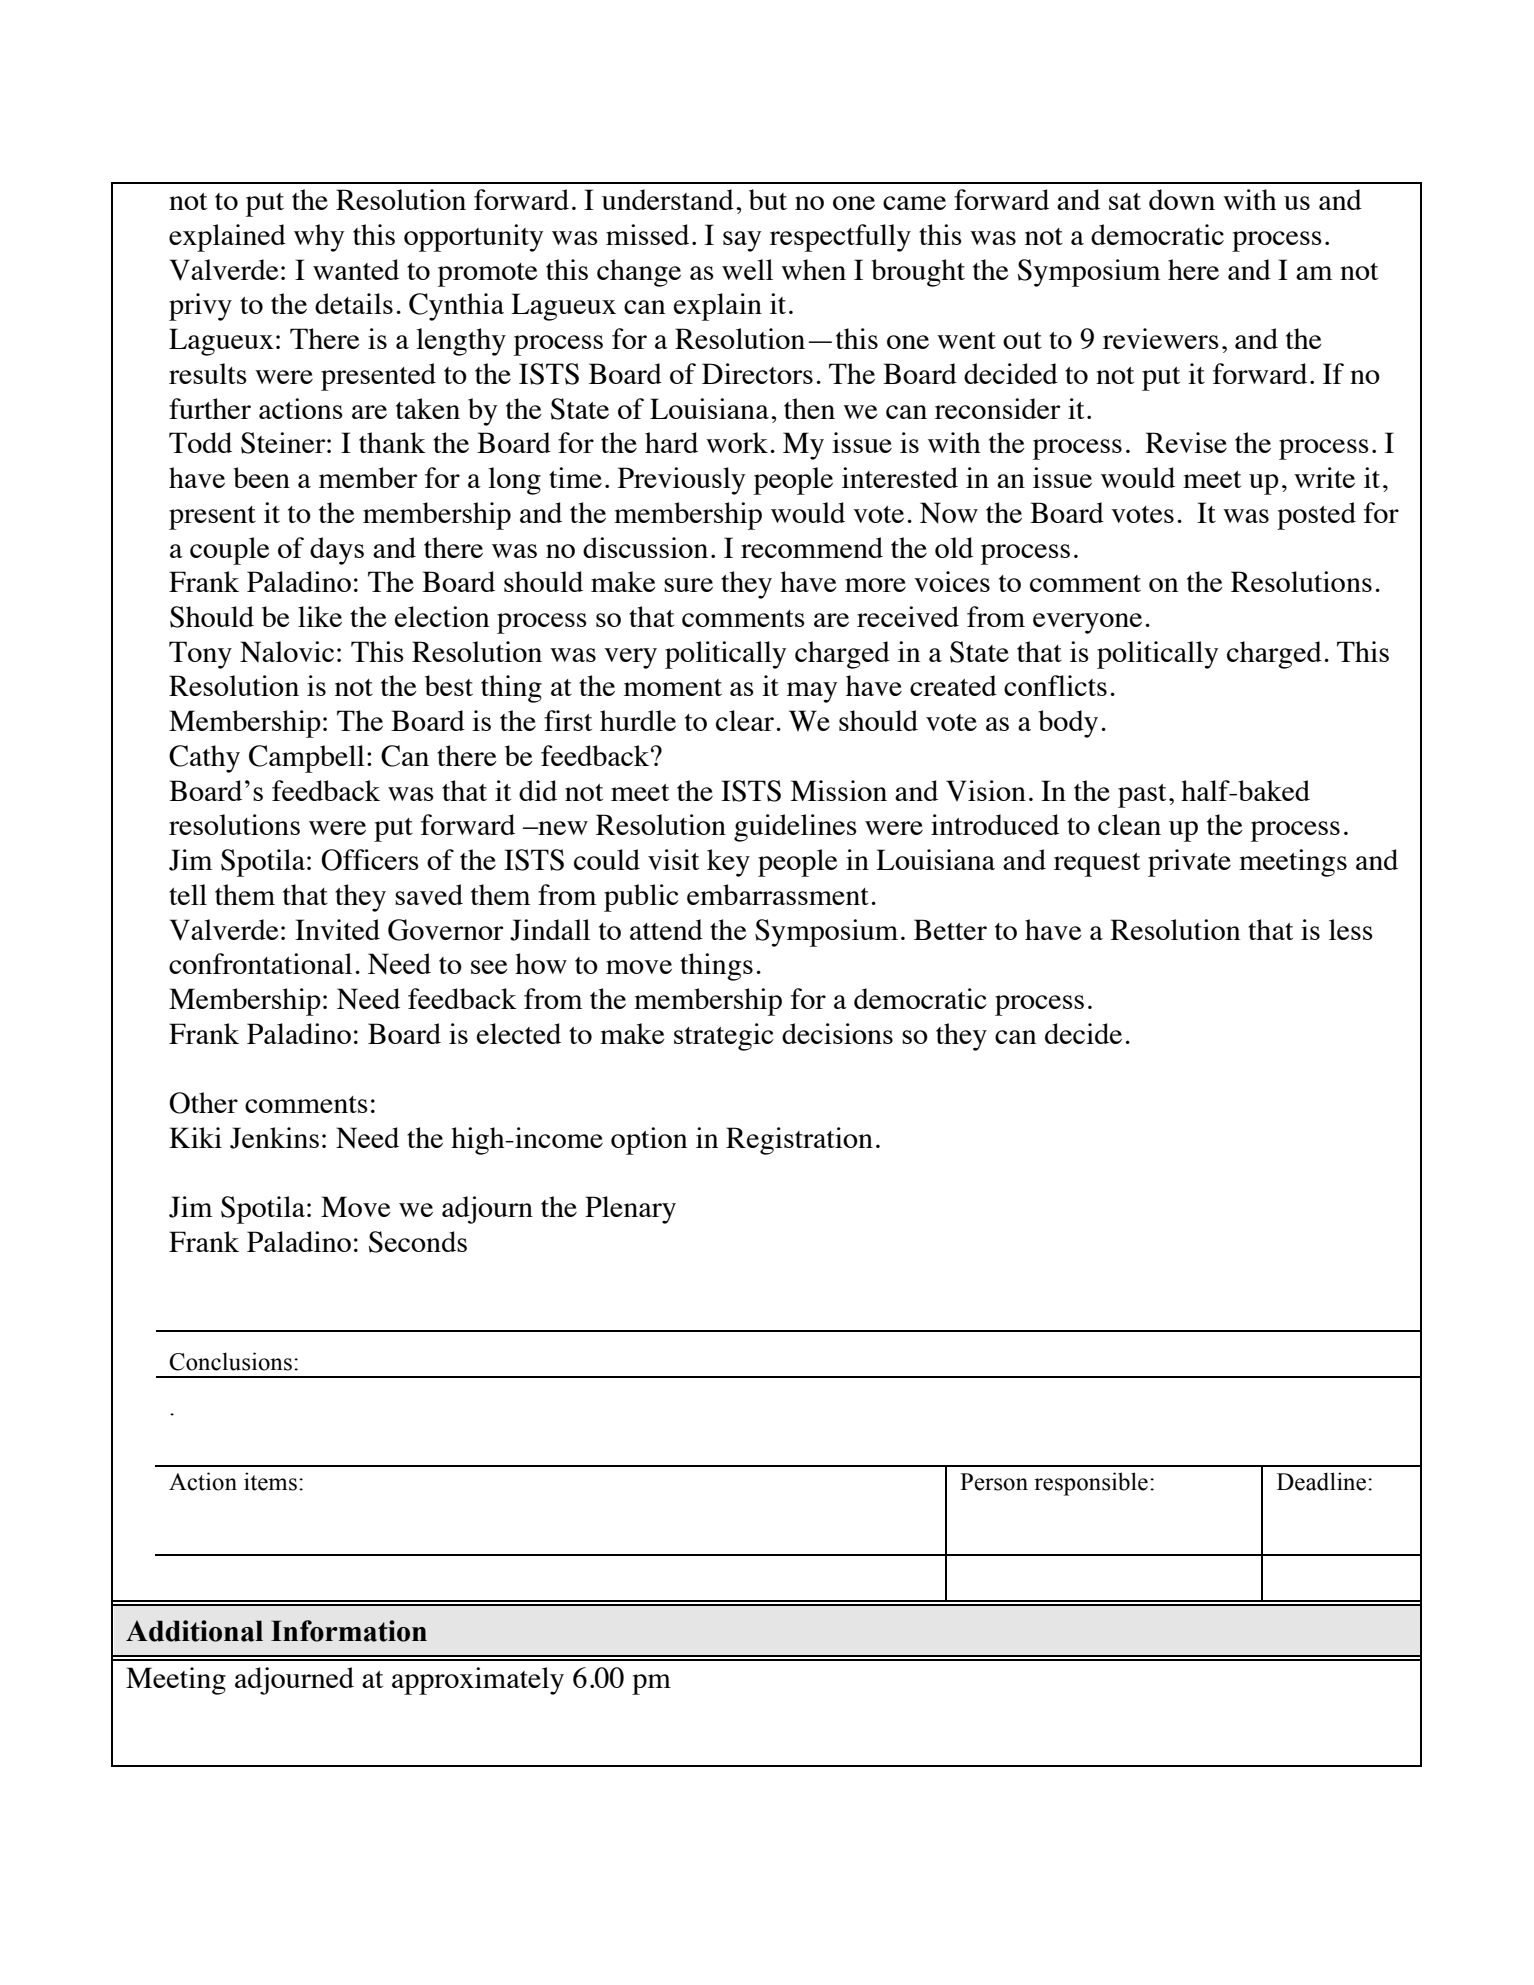 The image size is (1534, 1985). Describe the element at coordinates (1323, 1481) in the page. I see `Deadline` at that location.
